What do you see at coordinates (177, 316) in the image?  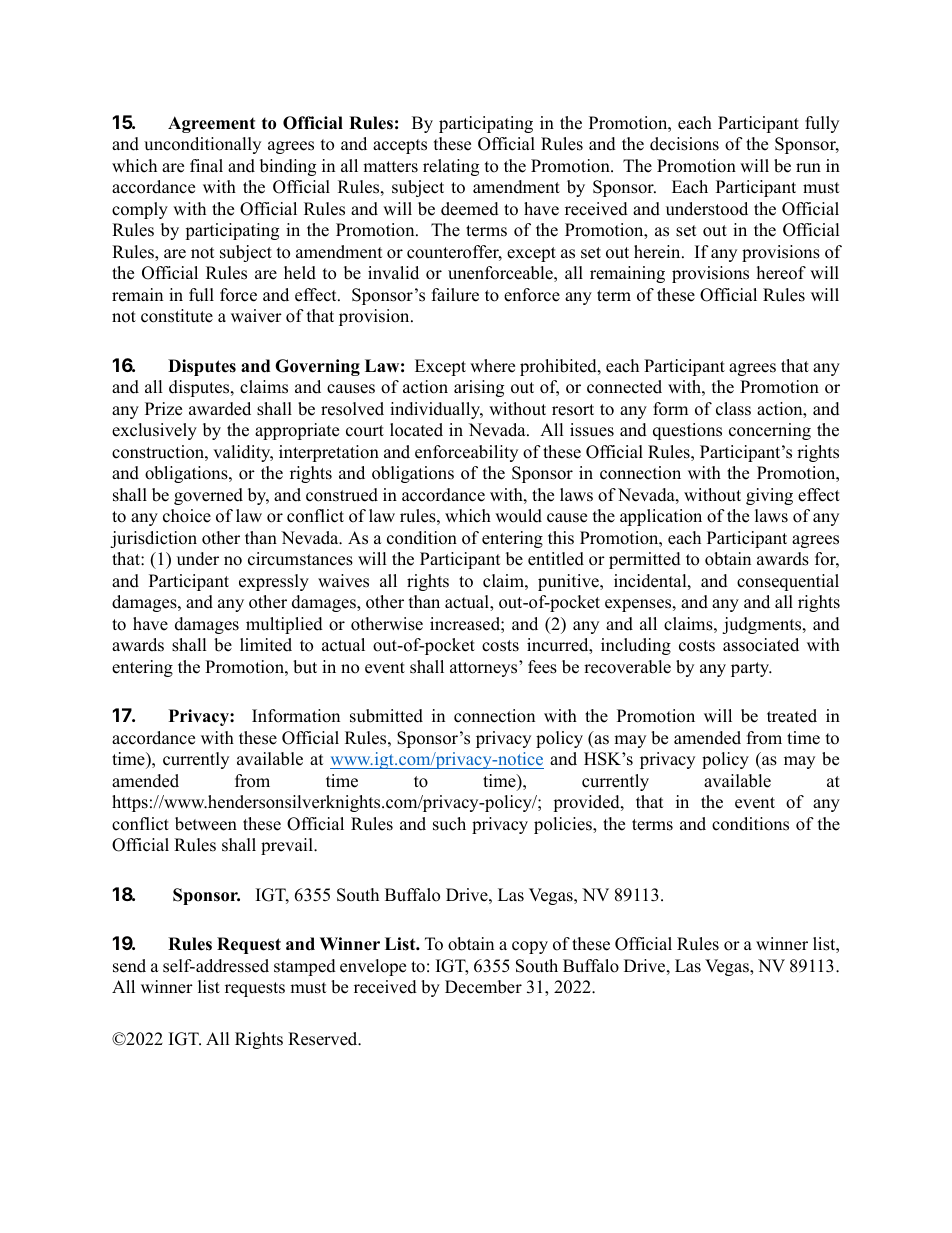 I see `constitute` at bounding box center [177, 316].
